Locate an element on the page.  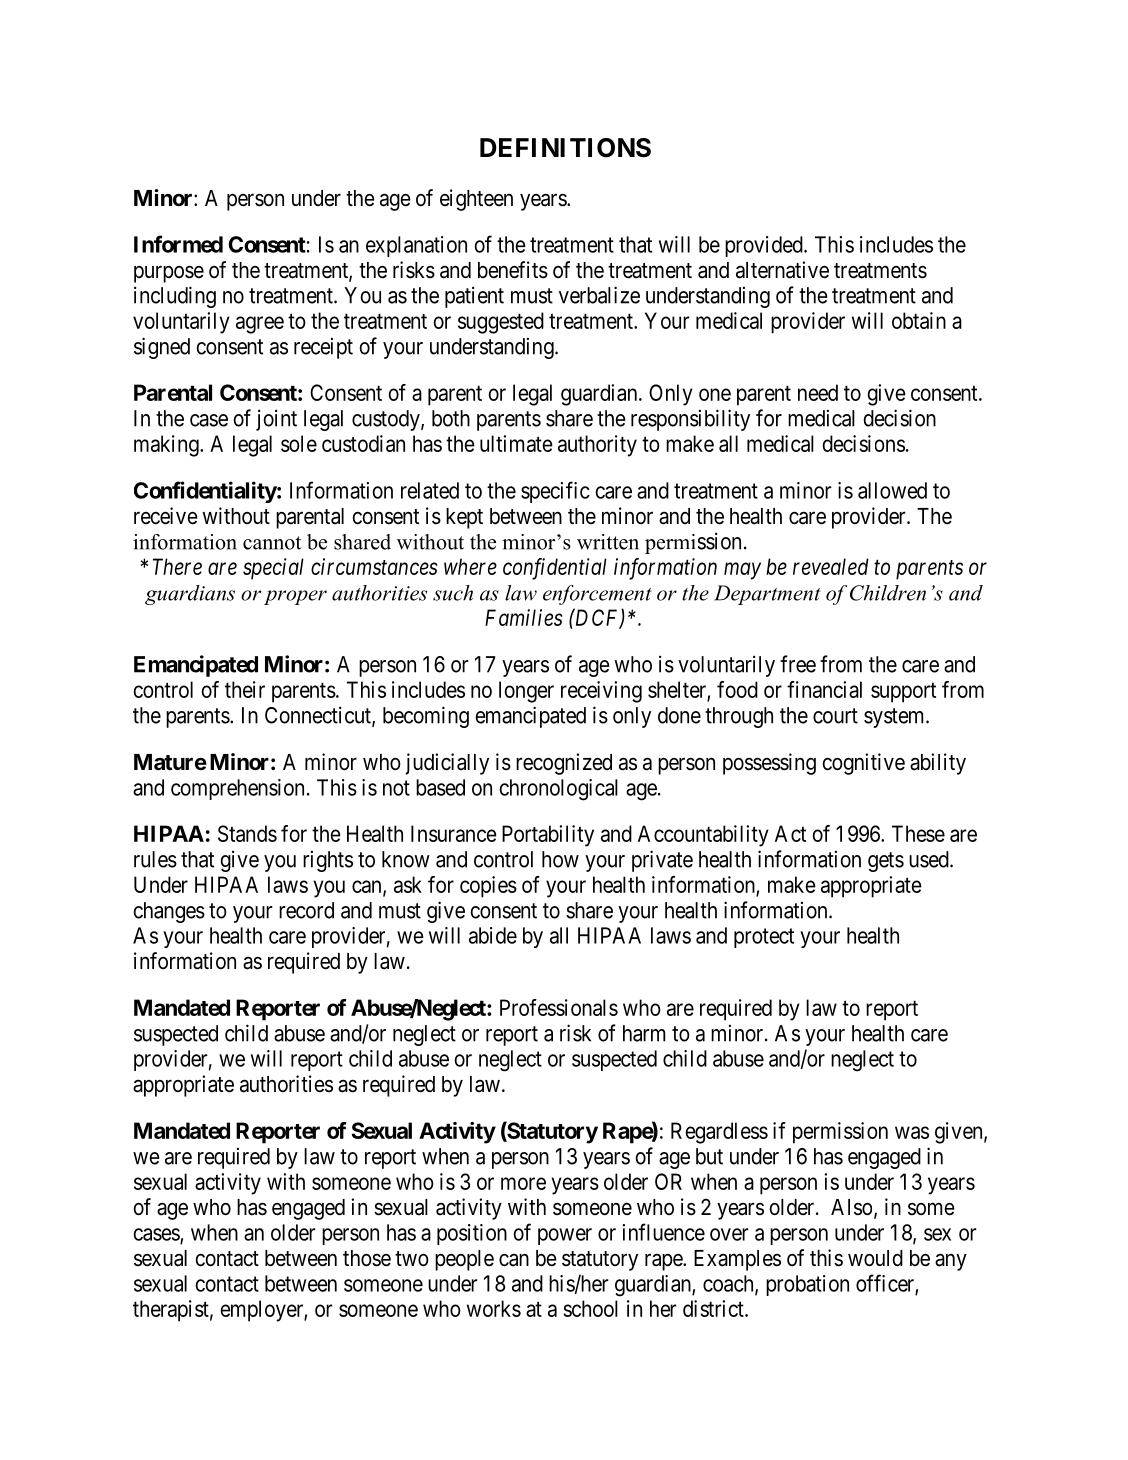
cognitive is located at coordinates (864, 764).
